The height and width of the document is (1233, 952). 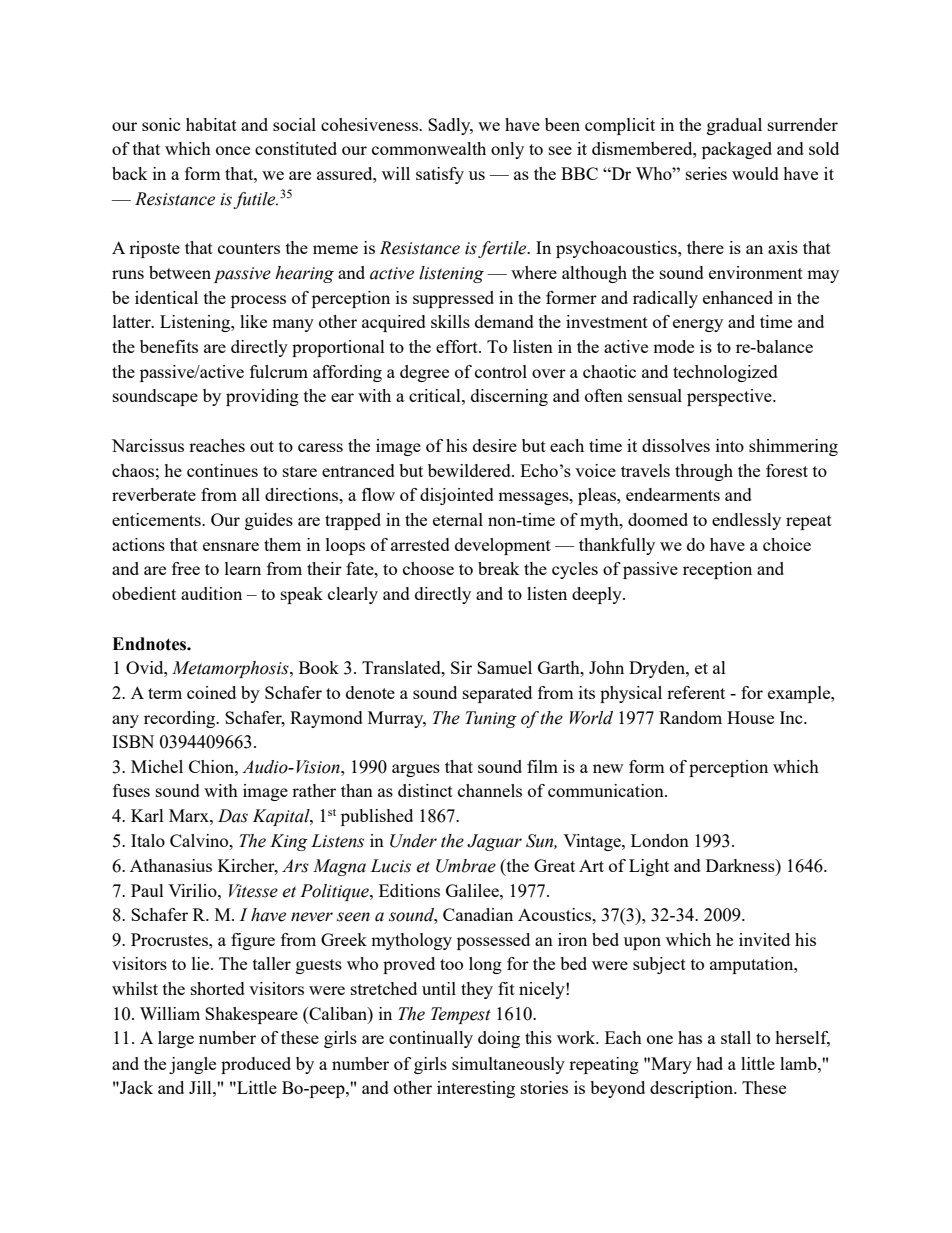 What do you see at coordinates (499, 568) in the document?
I see `break` at bounding box center [499, 568].
